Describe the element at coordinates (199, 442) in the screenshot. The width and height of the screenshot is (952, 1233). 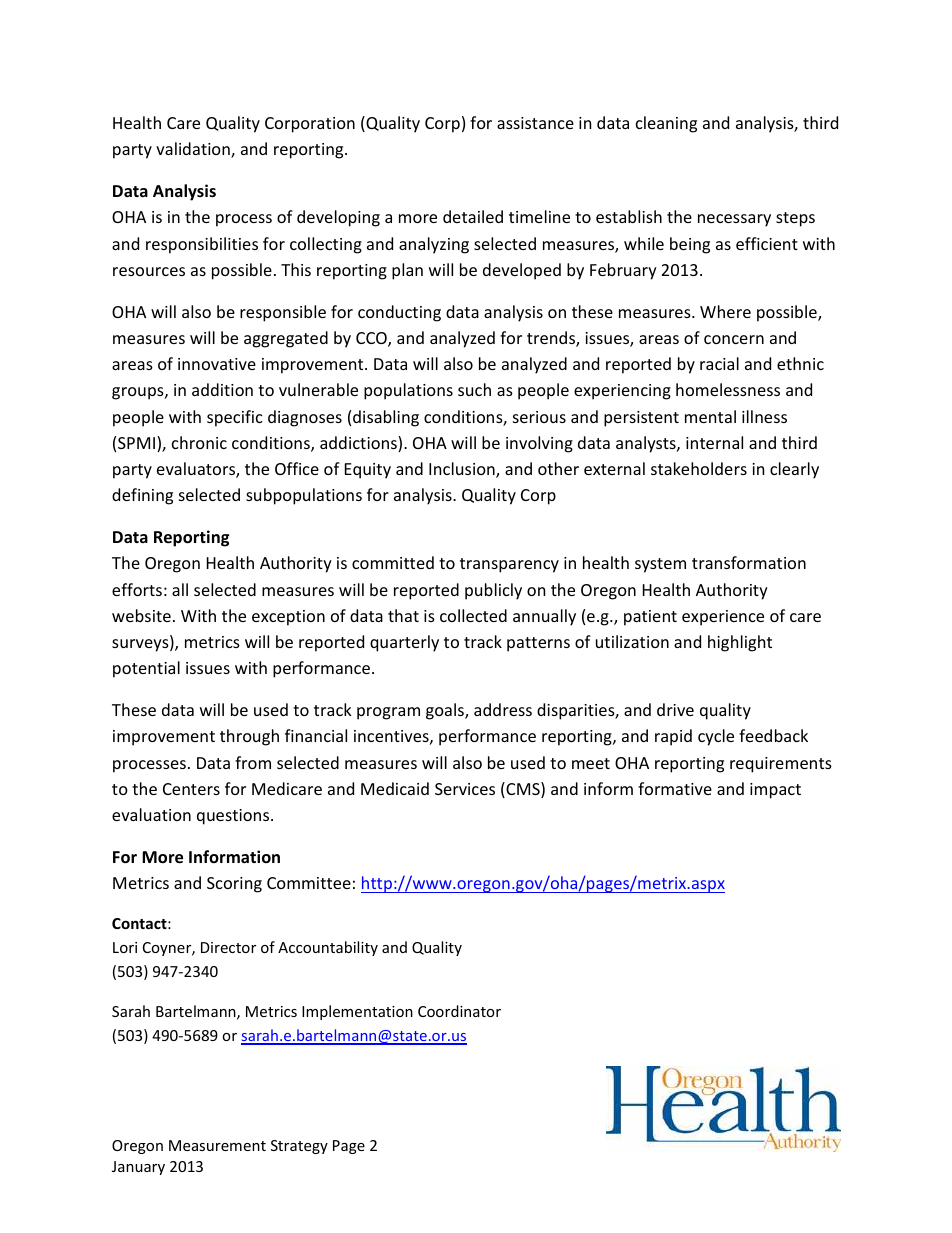
I see `chronic` at that location.
